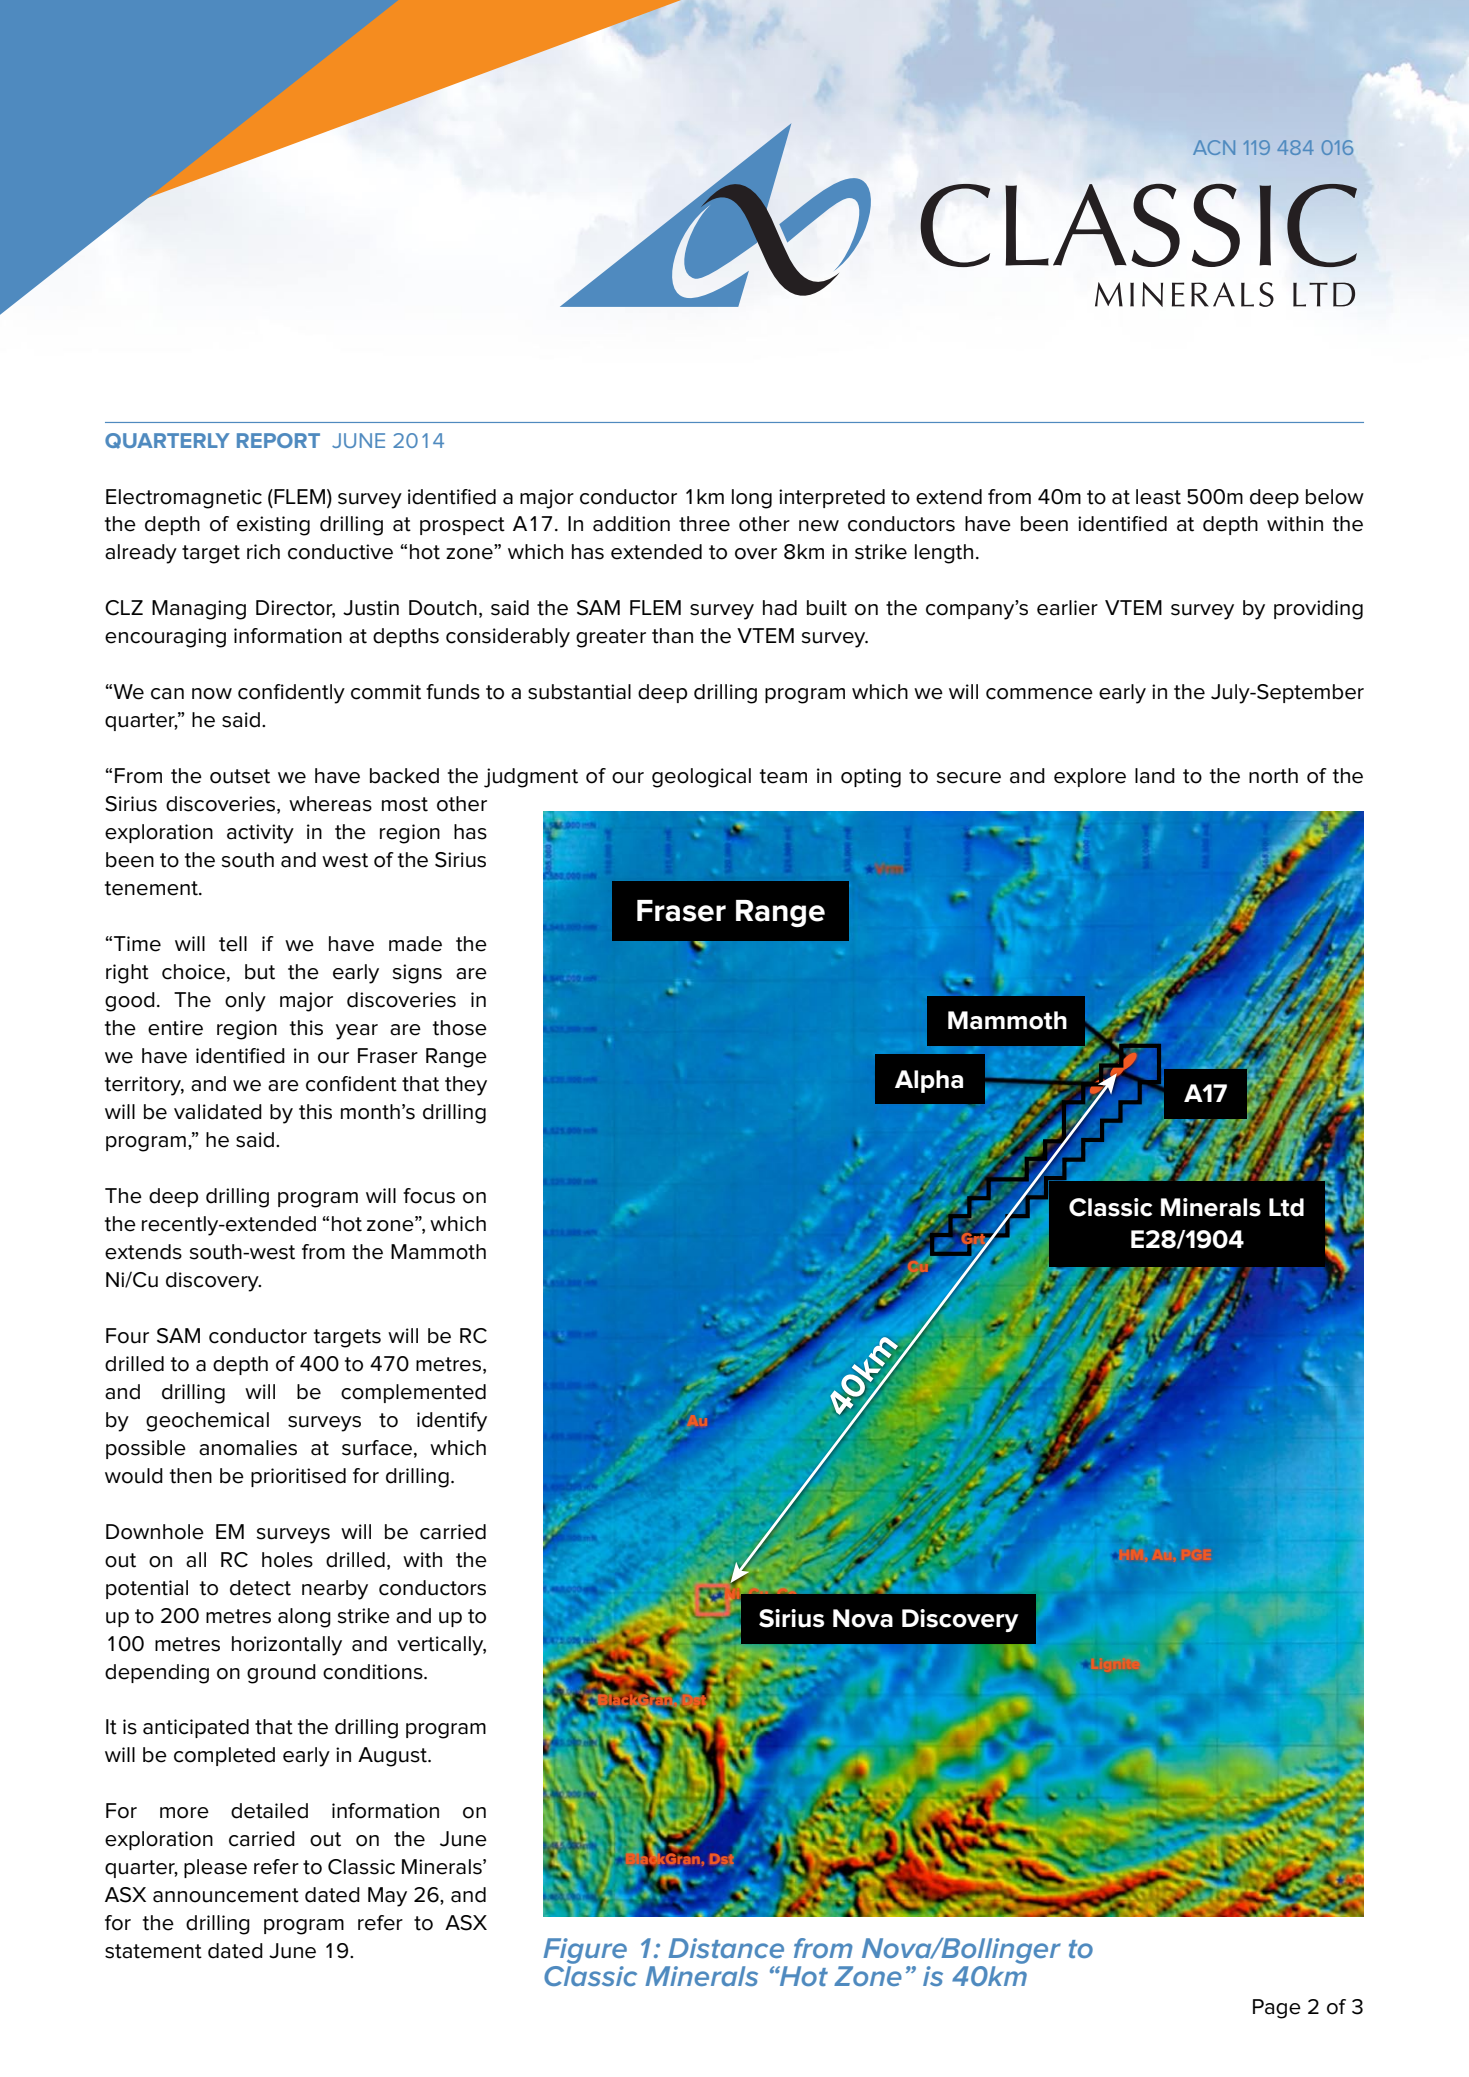  What do you see at coordinates (298, 1477) in the page?
I see `prioritised` at bounding box center [298, 1477].
